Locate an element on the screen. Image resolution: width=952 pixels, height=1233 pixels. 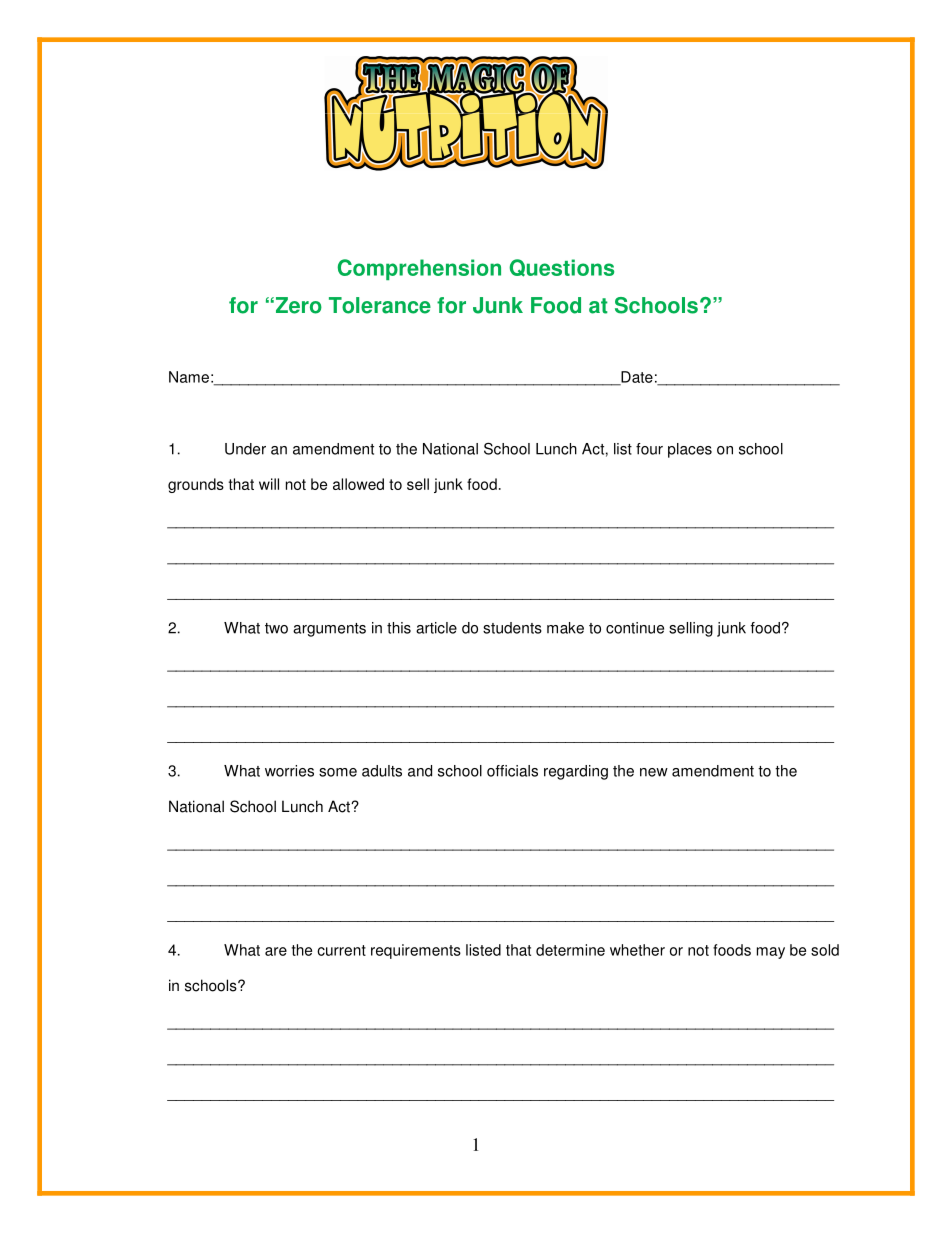
new is located at coordinates (654, 772).
